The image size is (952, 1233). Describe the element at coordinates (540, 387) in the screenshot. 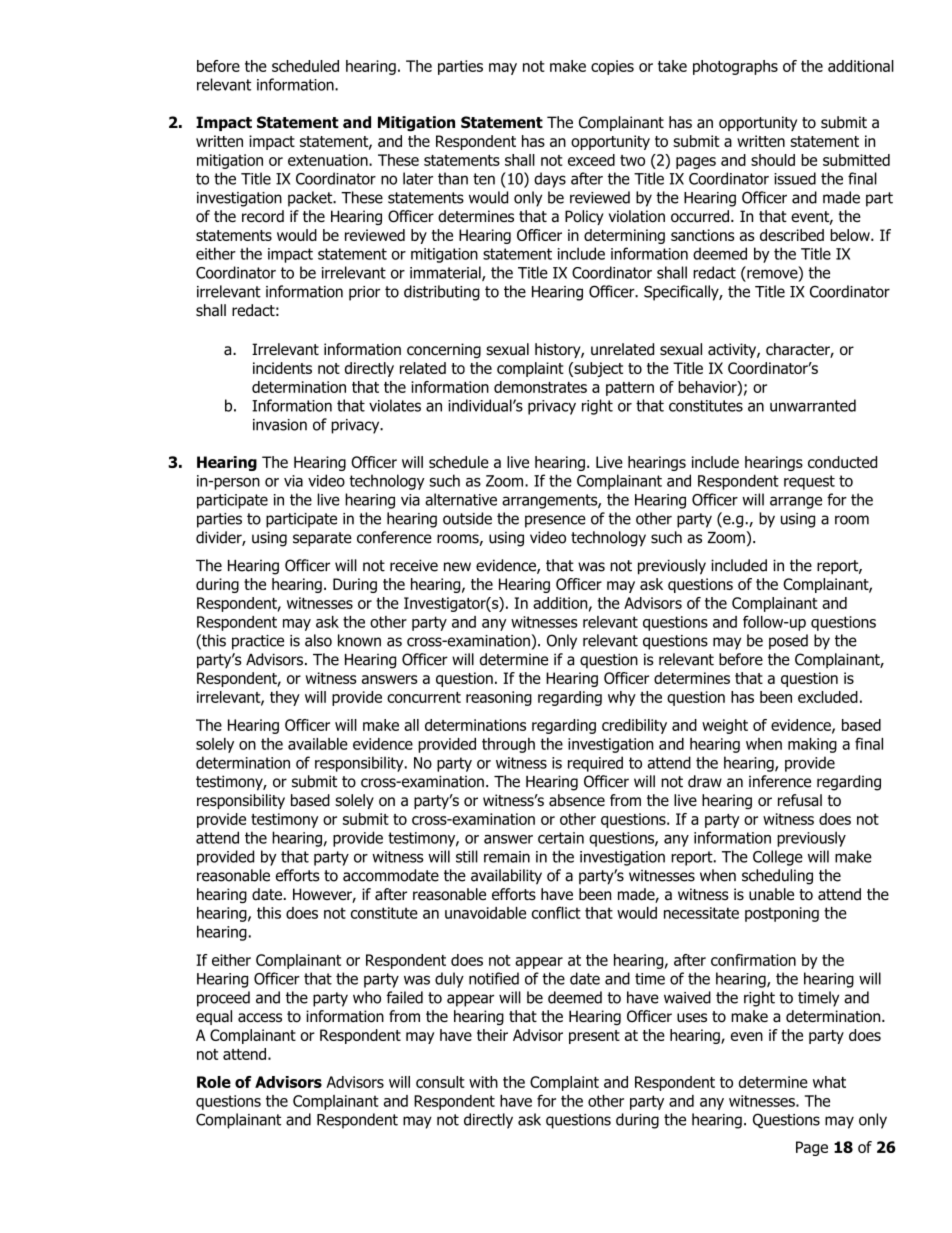

I see `demonstrates` at that location.
